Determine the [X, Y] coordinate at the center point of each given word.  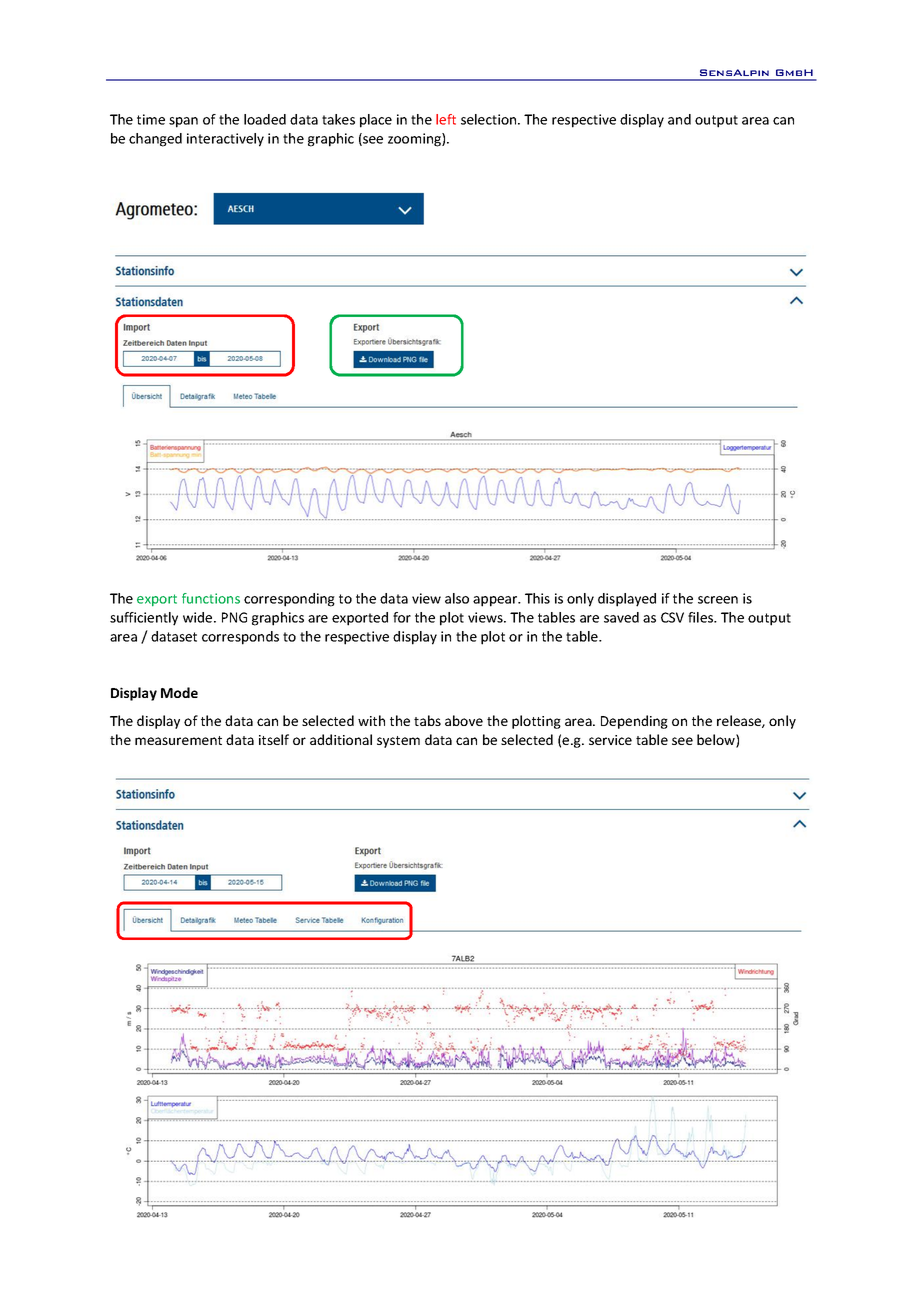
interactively [225, 140]
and [679, 119]
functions [211, 598]
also [457, 598]
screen [718, 600]
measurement [178, 740]
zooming [415, 140]
